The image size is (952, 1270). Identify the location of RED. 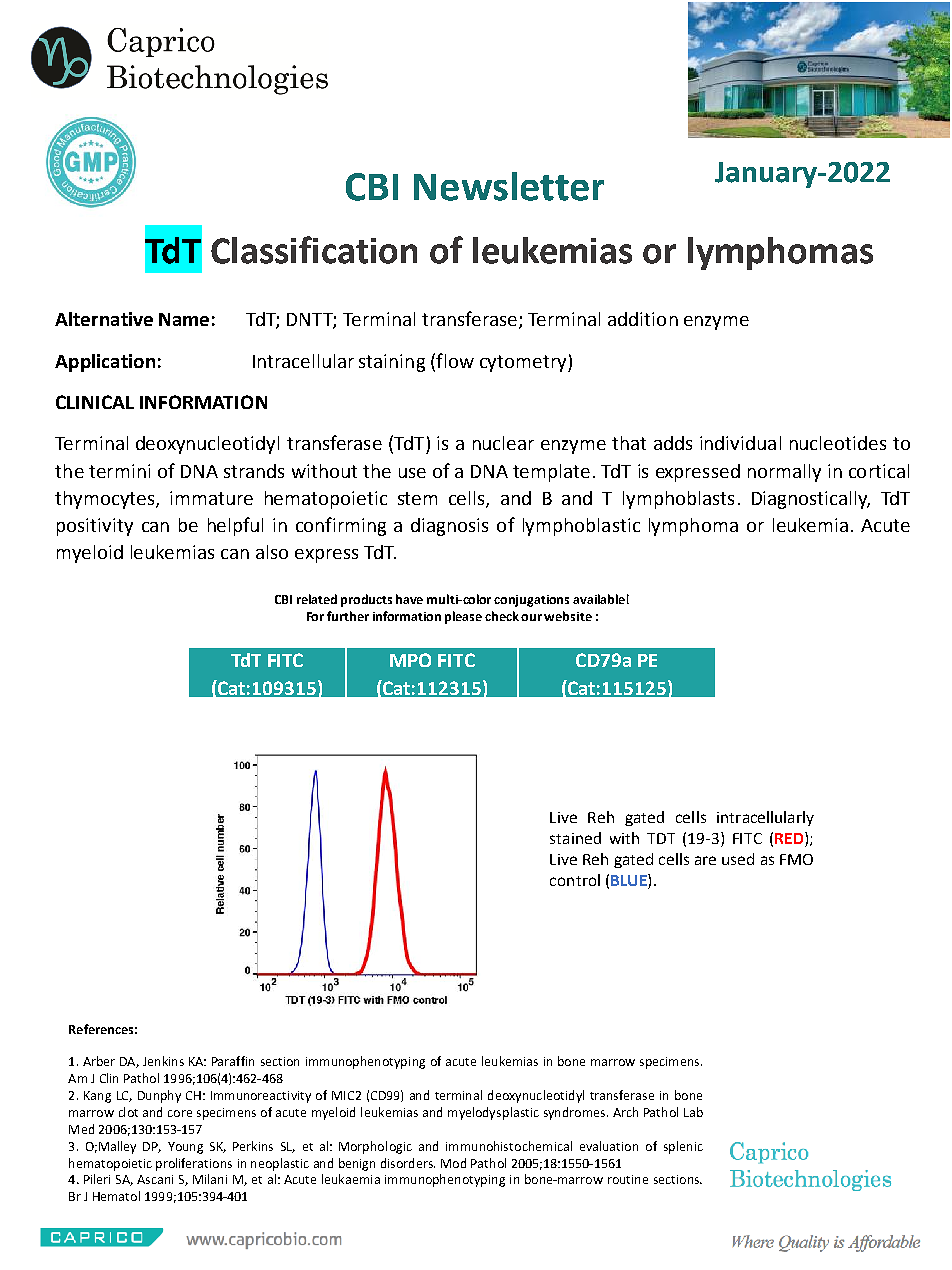
(790, 839).
